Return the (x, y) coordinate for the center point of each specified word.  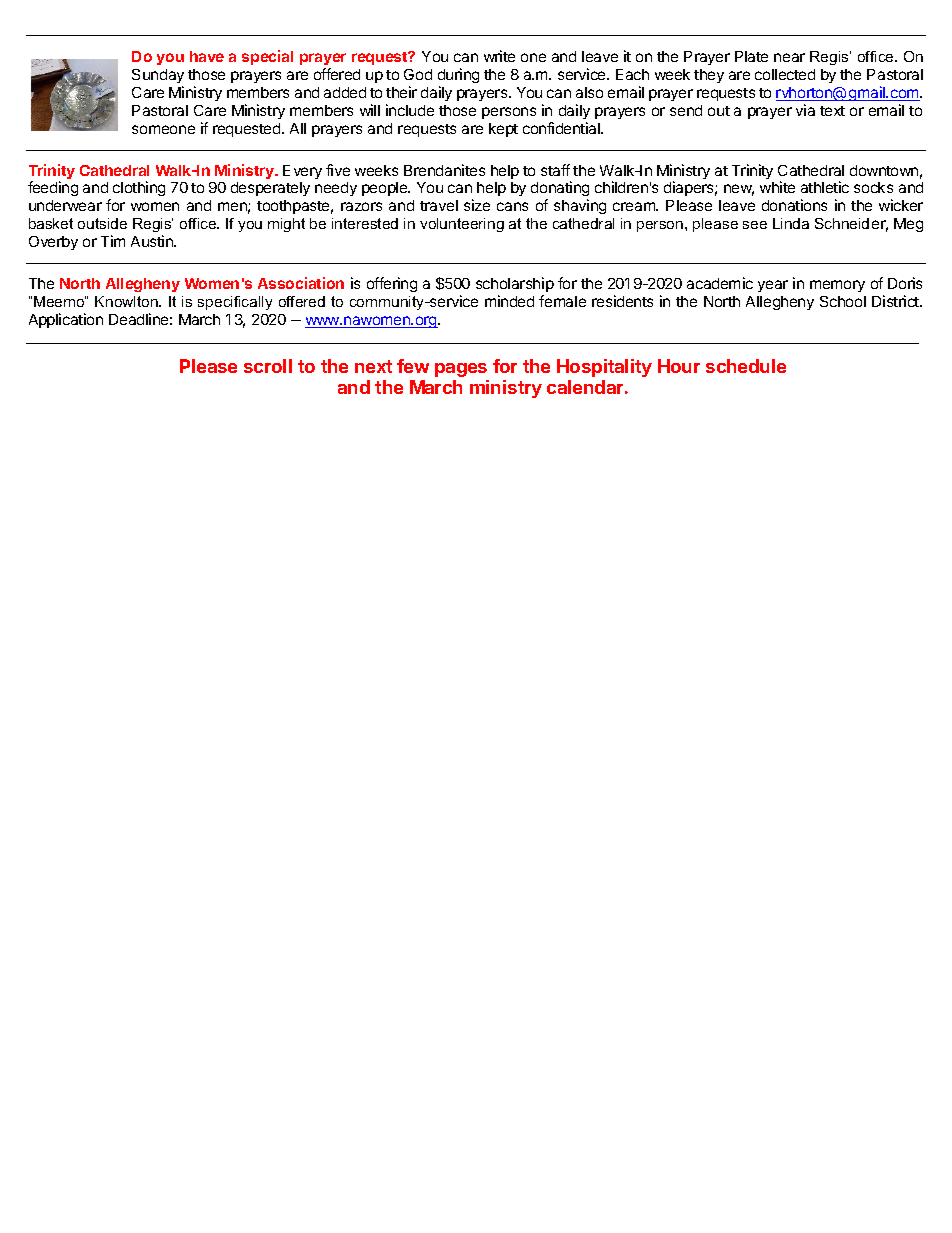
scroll (268, 366)
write (499, 56)
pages (461, 370)
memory (837, 286)
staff (555, 170)
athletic (825, 187)
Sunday (158, 76)
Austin (153, 241)
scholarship (515, 284)
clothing (139, 188)
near (789, 57)
